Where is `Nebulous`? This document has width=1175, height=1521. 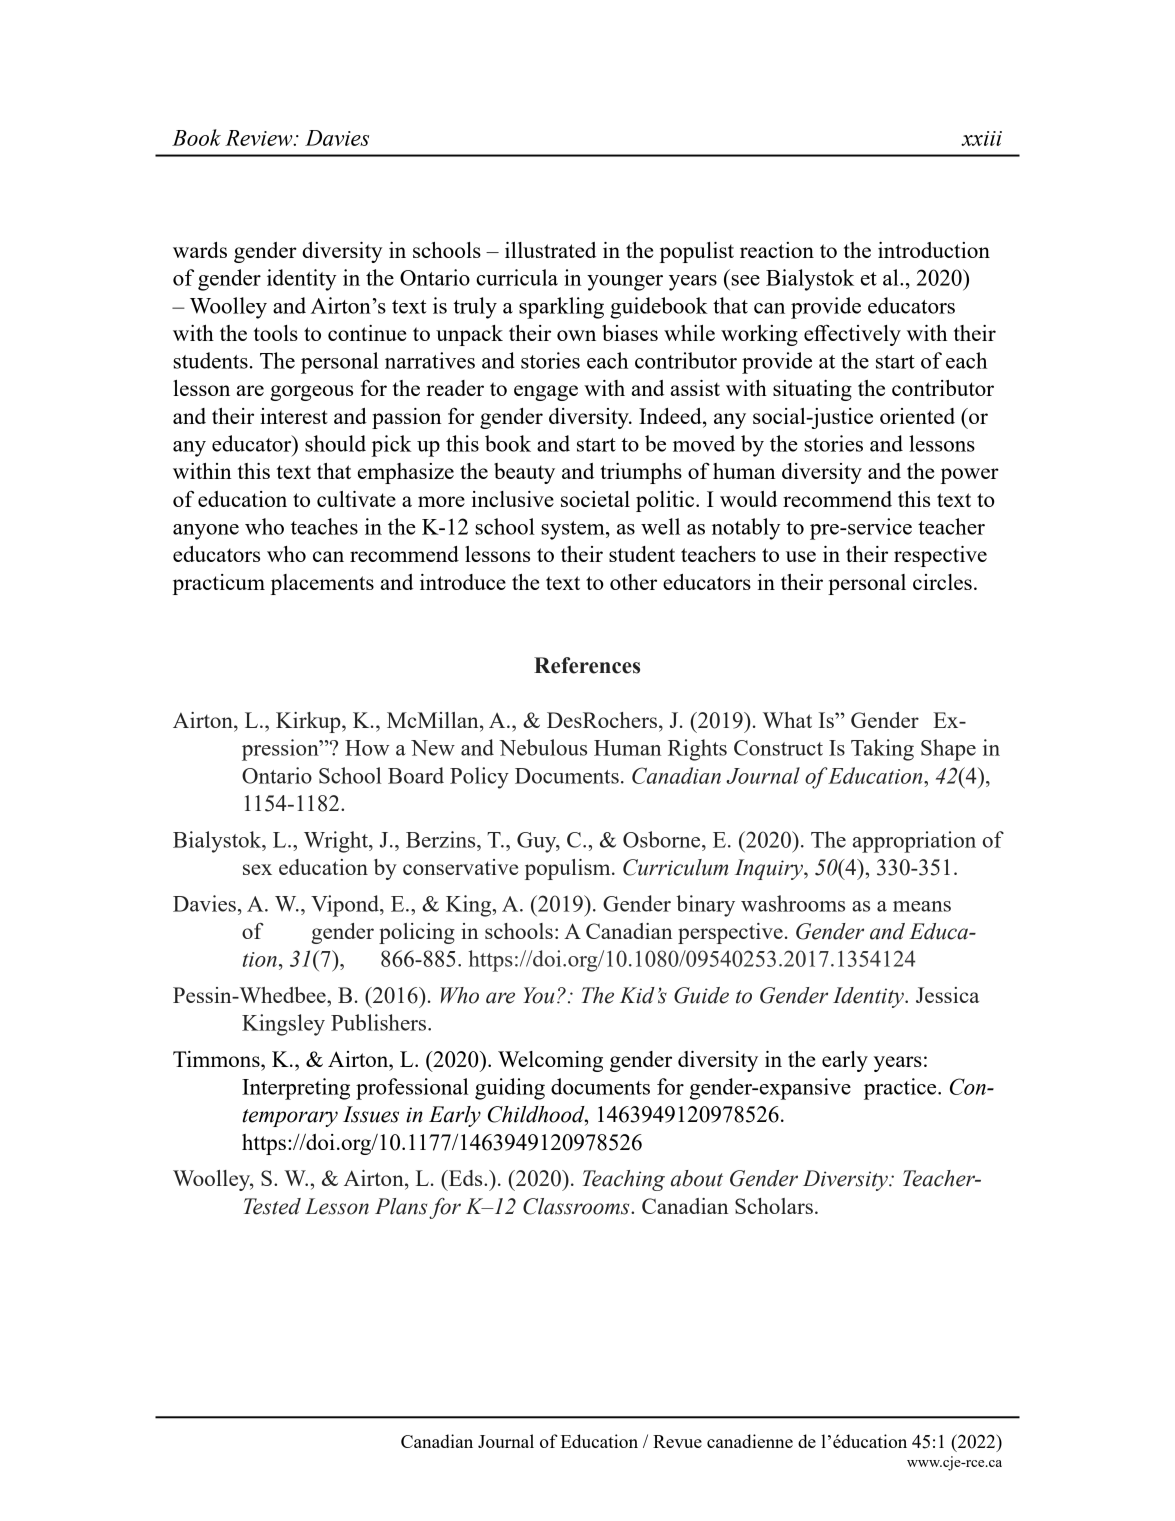
Nebulous is located at coordinates (543, 747).
